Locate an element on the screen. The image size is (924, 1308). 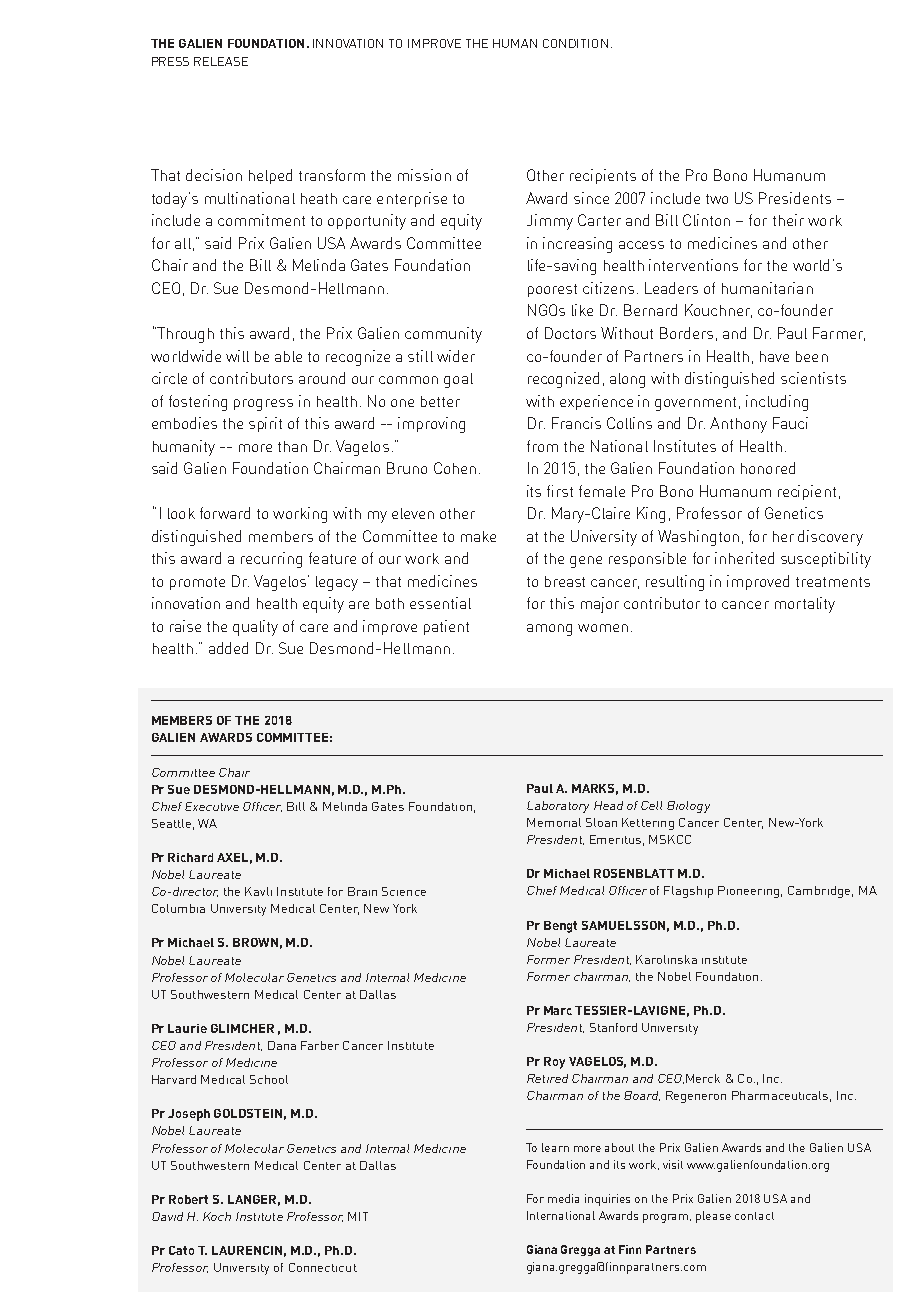
two is located at coordinates (717, 199).
